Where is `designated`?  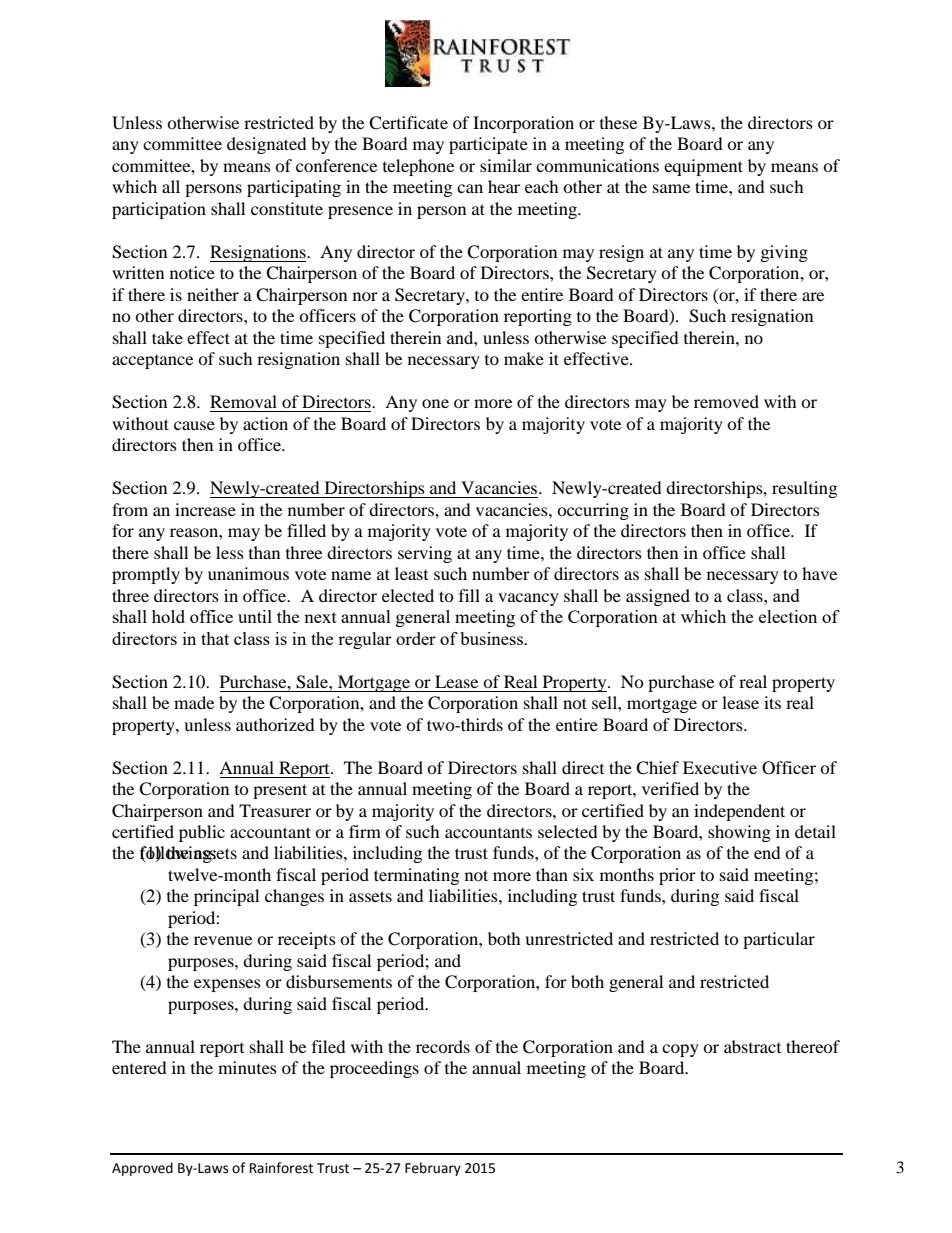
designated is located at coordinates (267, 145).
